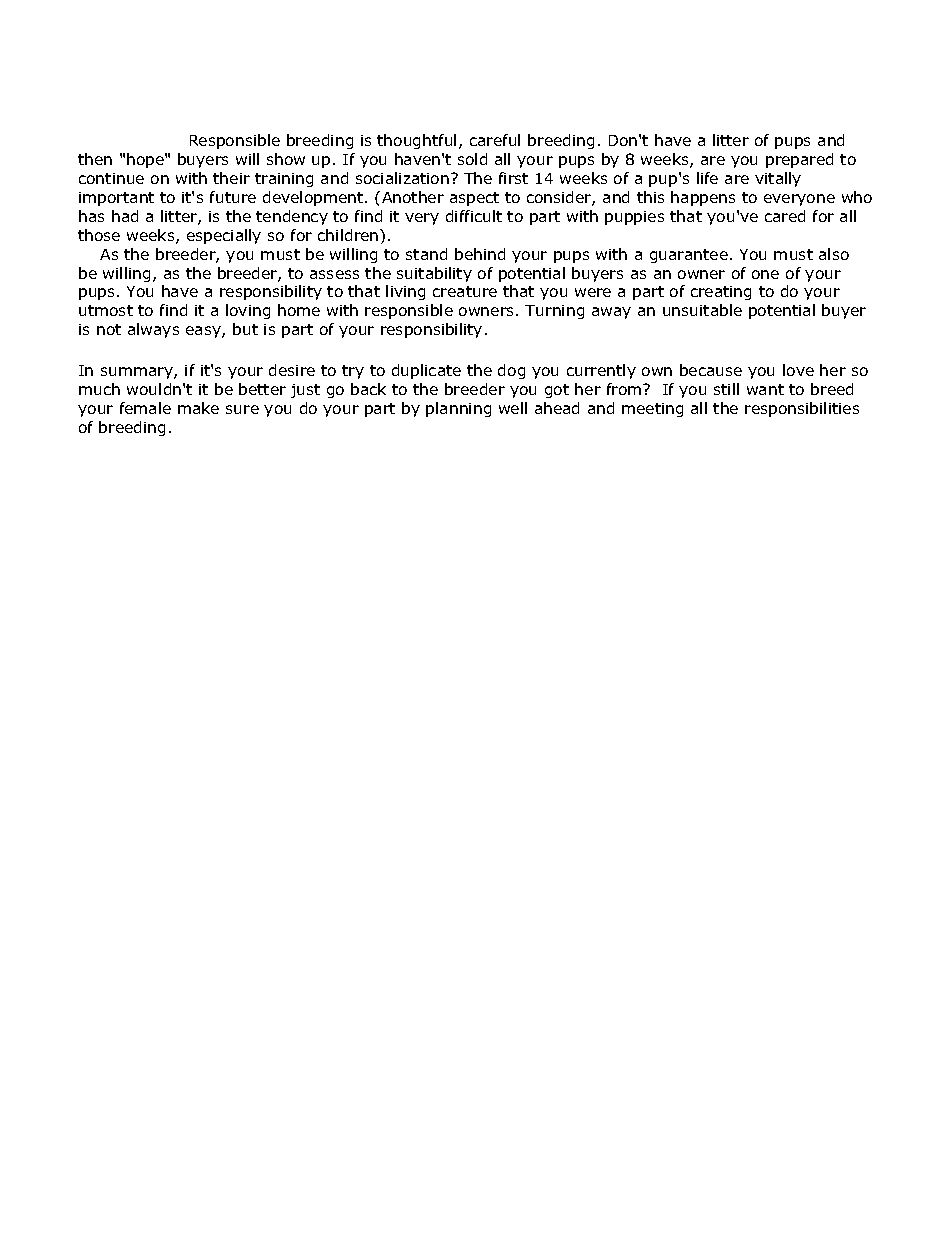  What do you see at coordinates (146, 160) in the screenshot?
I see `hope` at bounding box center [146, 160].
